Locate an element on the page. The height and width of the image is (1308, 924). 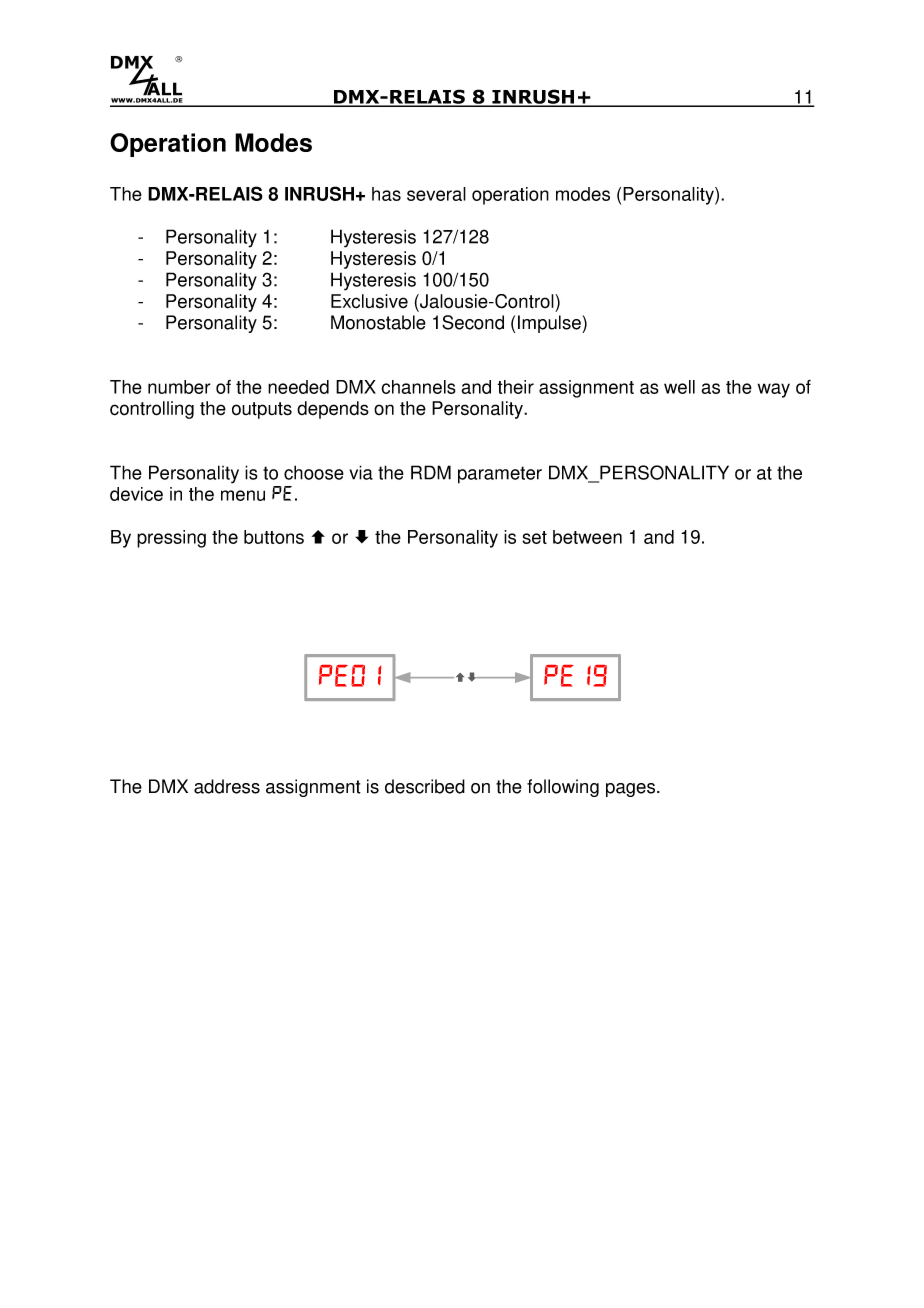
set is located at coordinates (534, 537).
